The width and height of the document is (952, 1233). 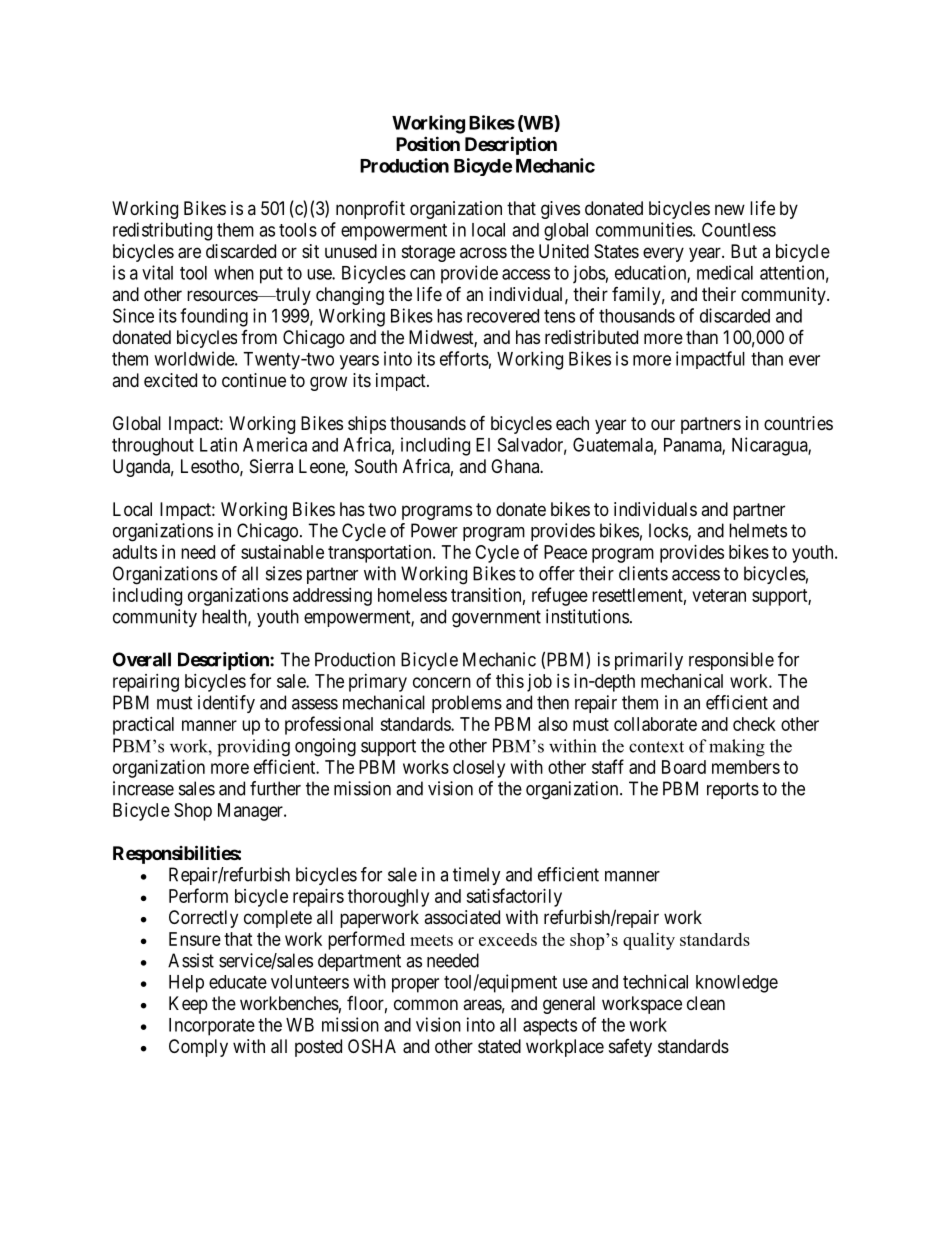 I want to click on redistributing, so click(x=162, y=231).
